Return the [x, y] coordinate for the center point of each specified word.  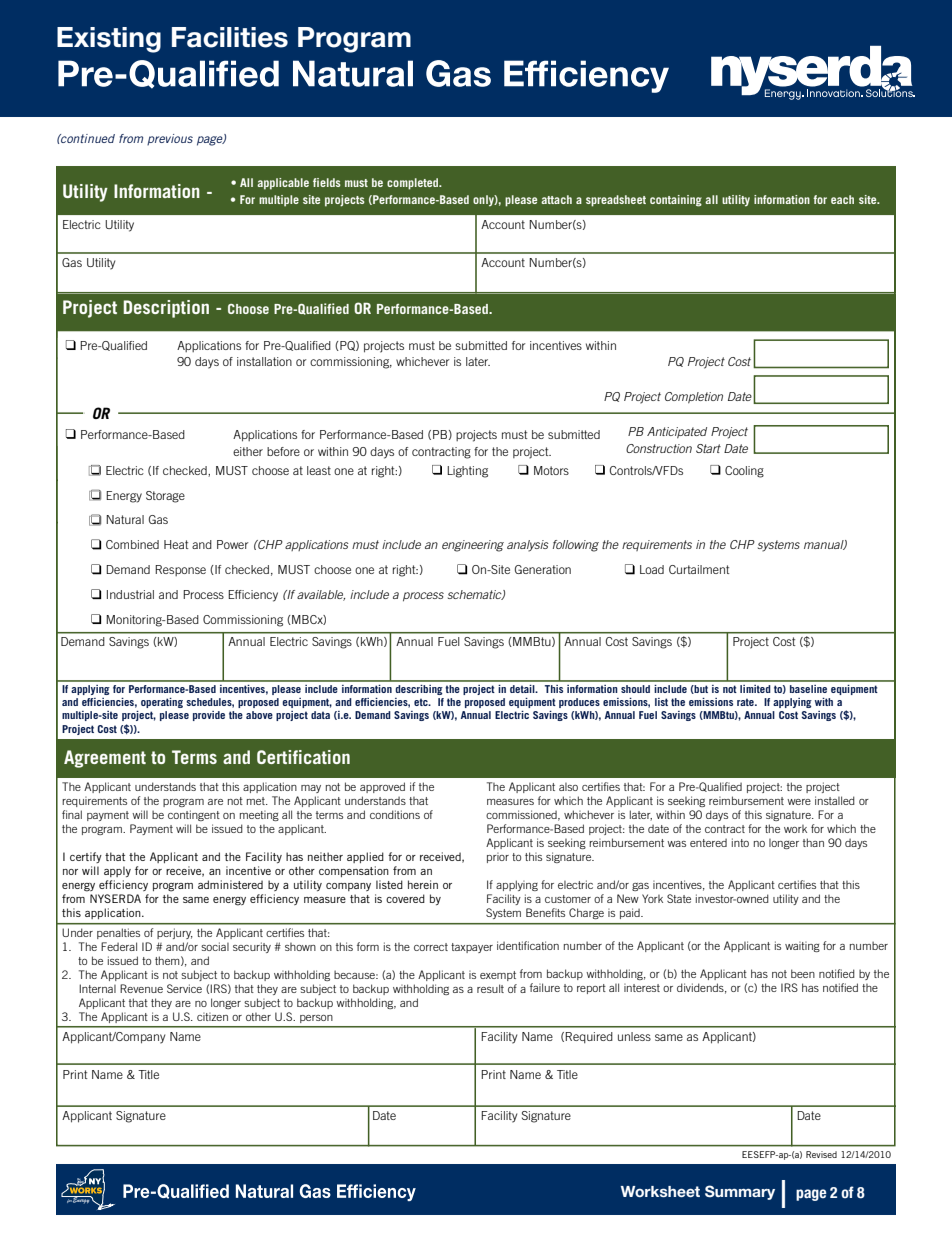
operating [162, 703]
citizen [212, 1017]
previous [170, 140]
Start [708, 448]
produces [579, 703]
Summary [740, 1192]
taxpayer [472, 948]
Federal [119, 946]
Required [589, 1037]
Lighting [467, 472]
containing [676, 201]
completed [414, 184]
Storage [165, 497]
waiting [802, 947]
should [635, 689]
